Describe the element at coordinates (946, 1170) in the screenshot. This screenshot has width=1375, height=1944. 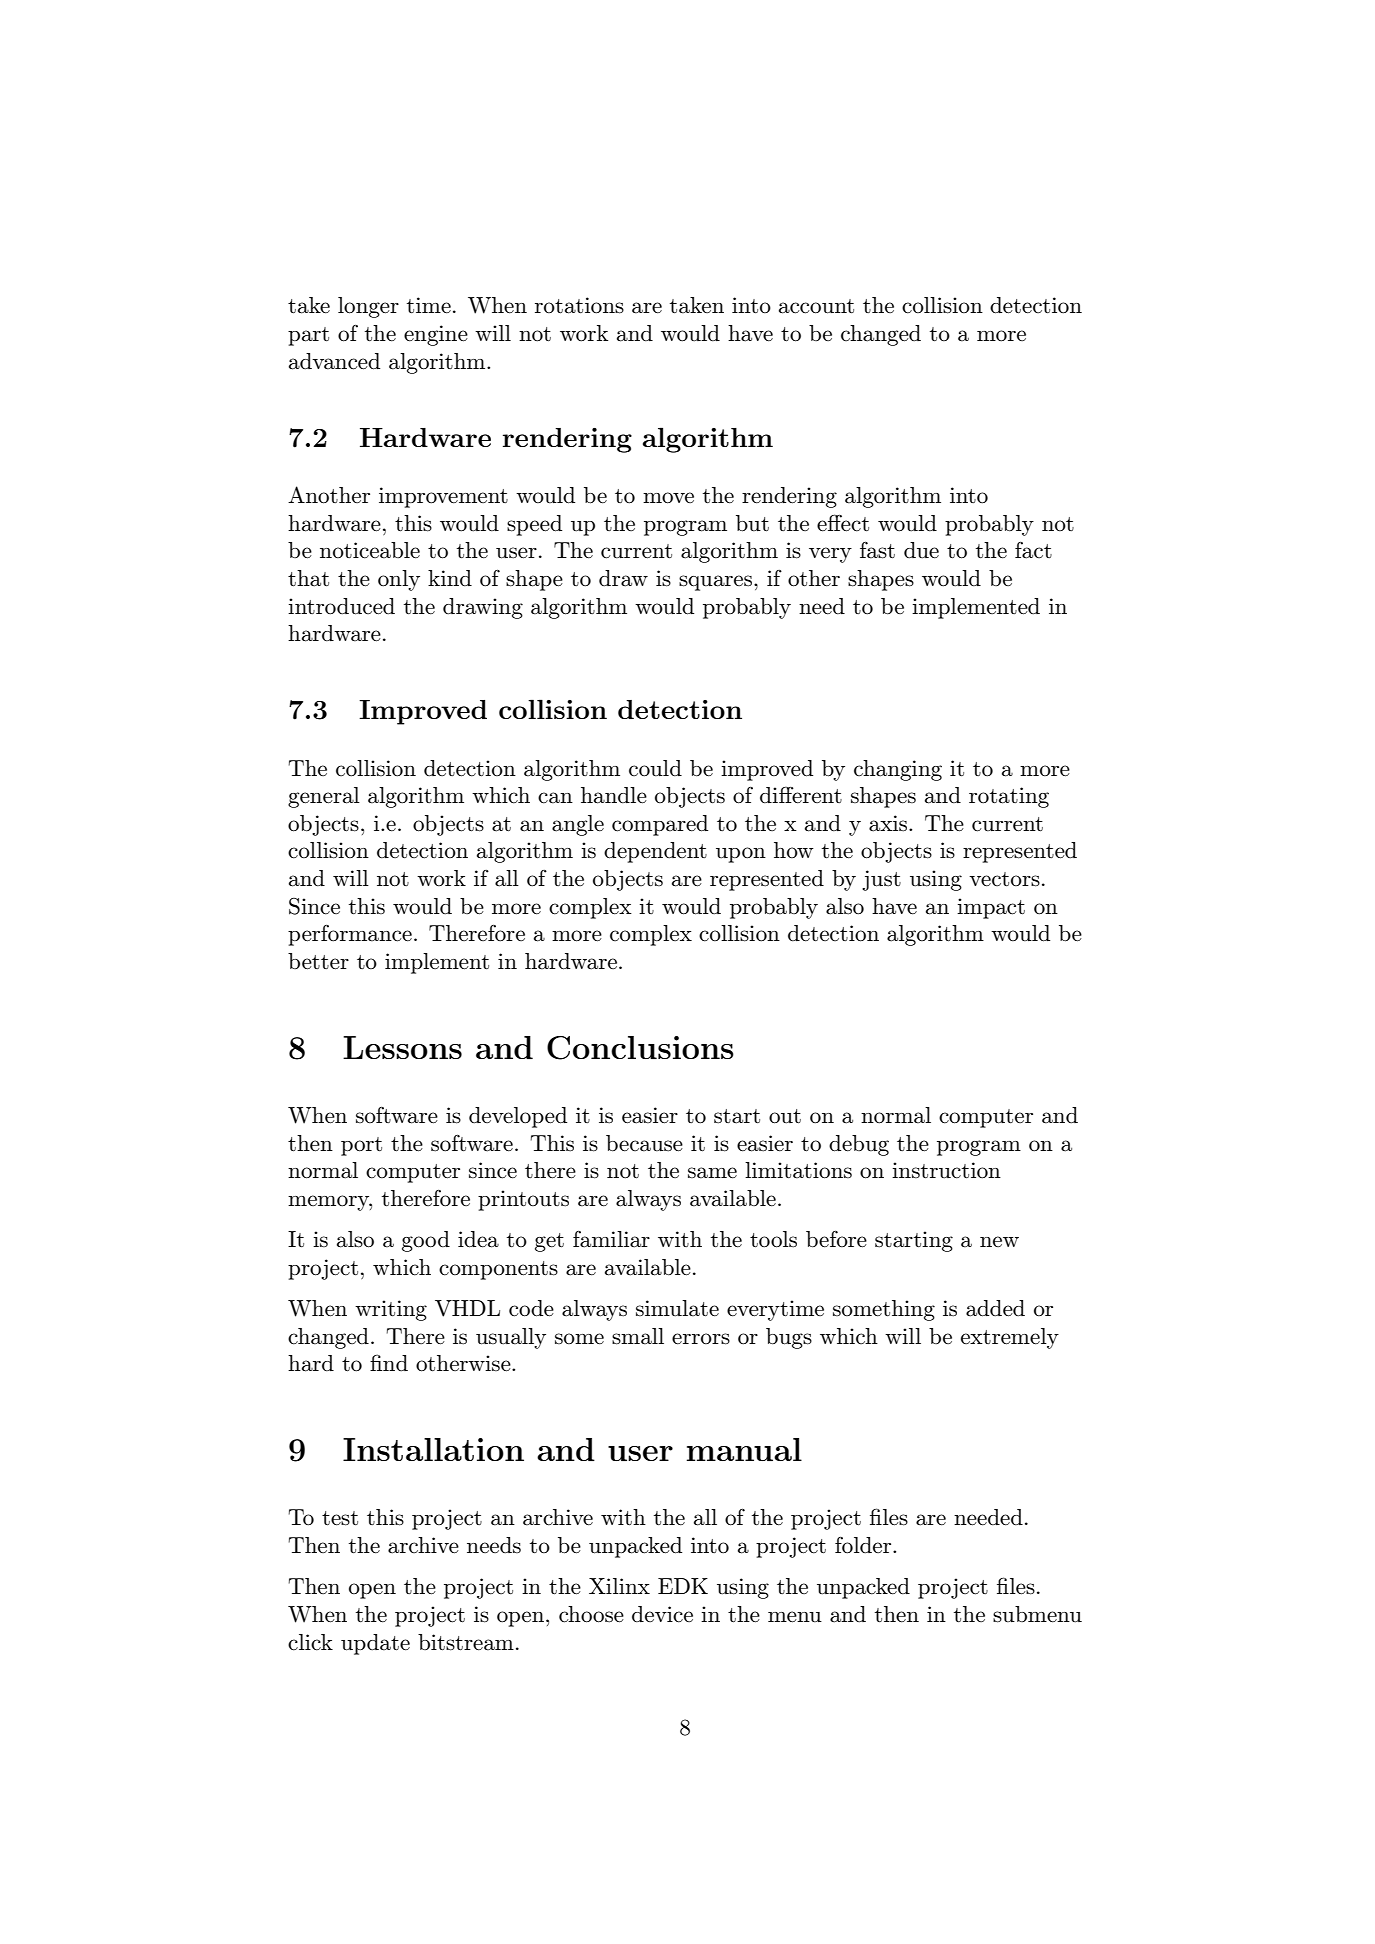
I see `instruction` at that location.
